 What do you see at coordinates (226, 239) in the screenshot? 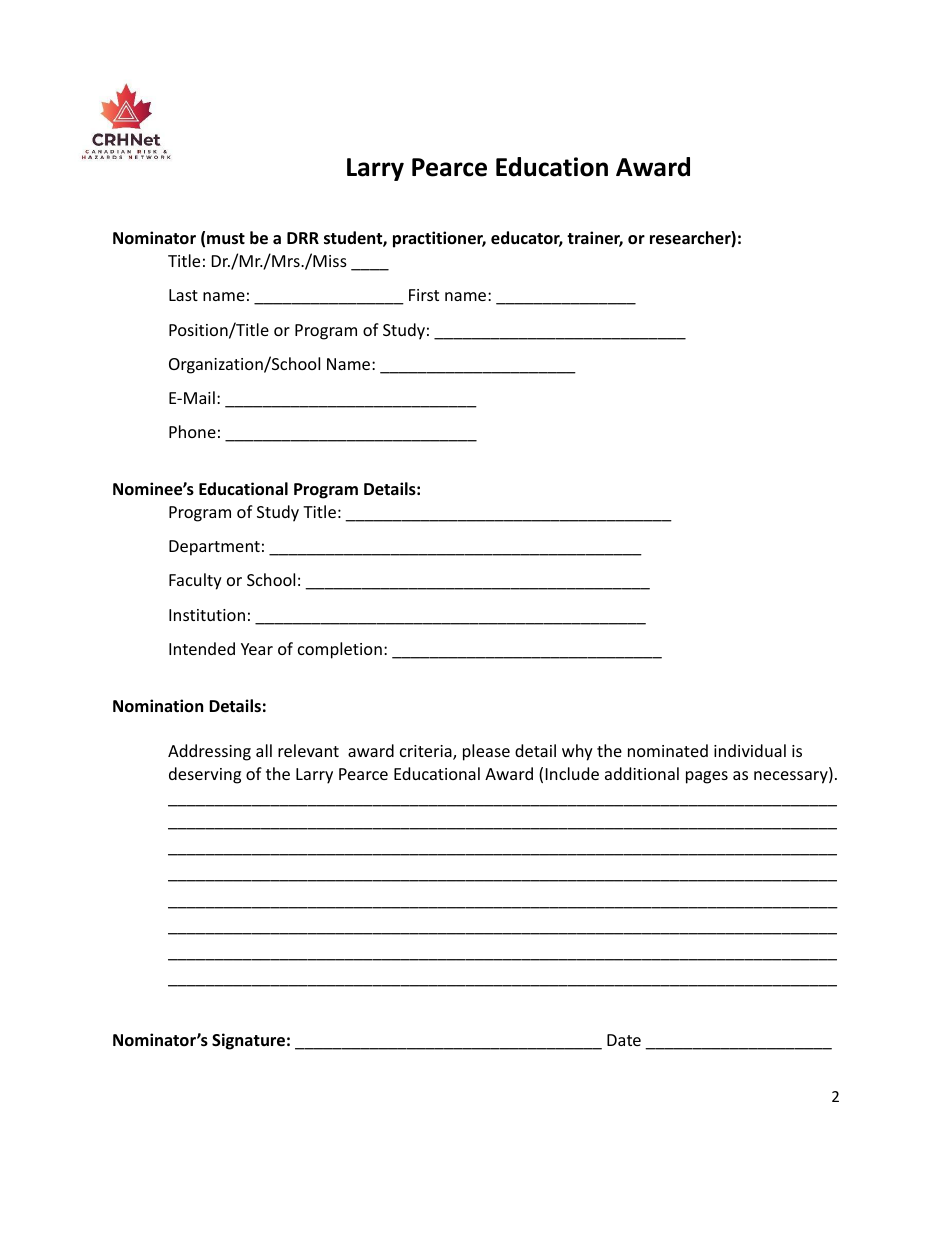
I see `must` at bounding box center [226, 239].
